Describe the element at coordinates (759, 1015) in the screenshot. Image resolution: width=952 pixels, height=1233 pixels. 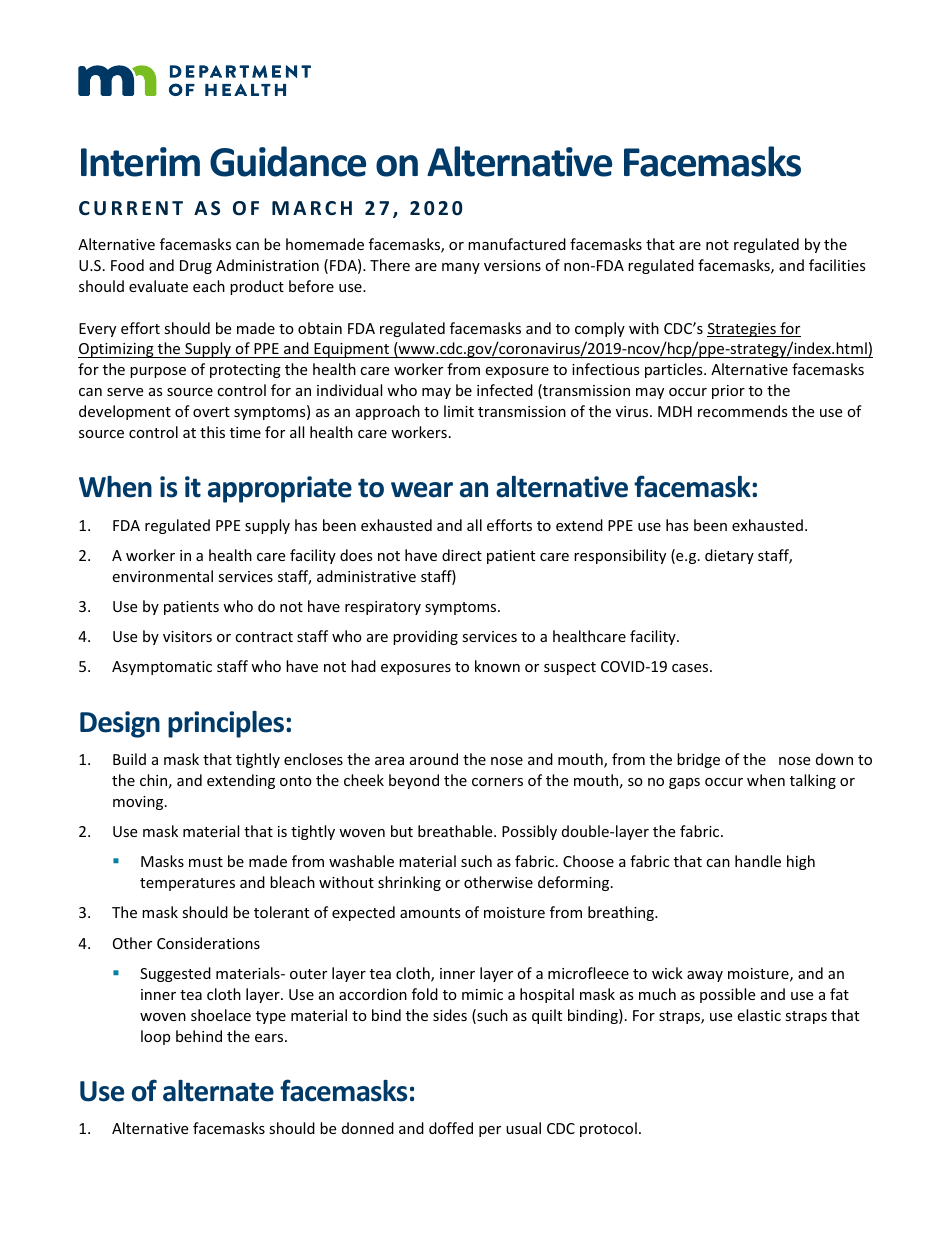
I see `elastic` at that location.
